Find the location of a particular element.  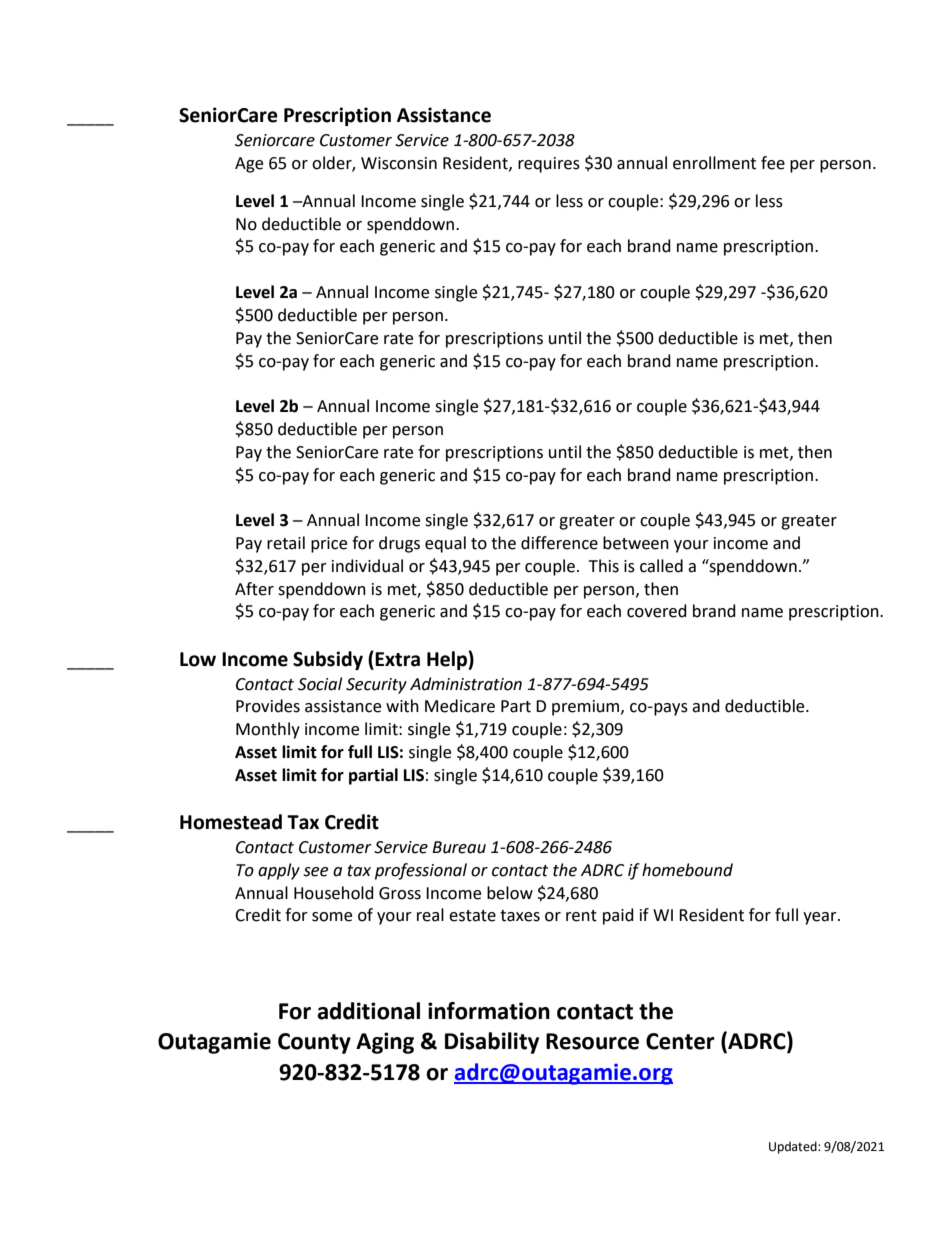

difference is located at coordinates (559, 543).
